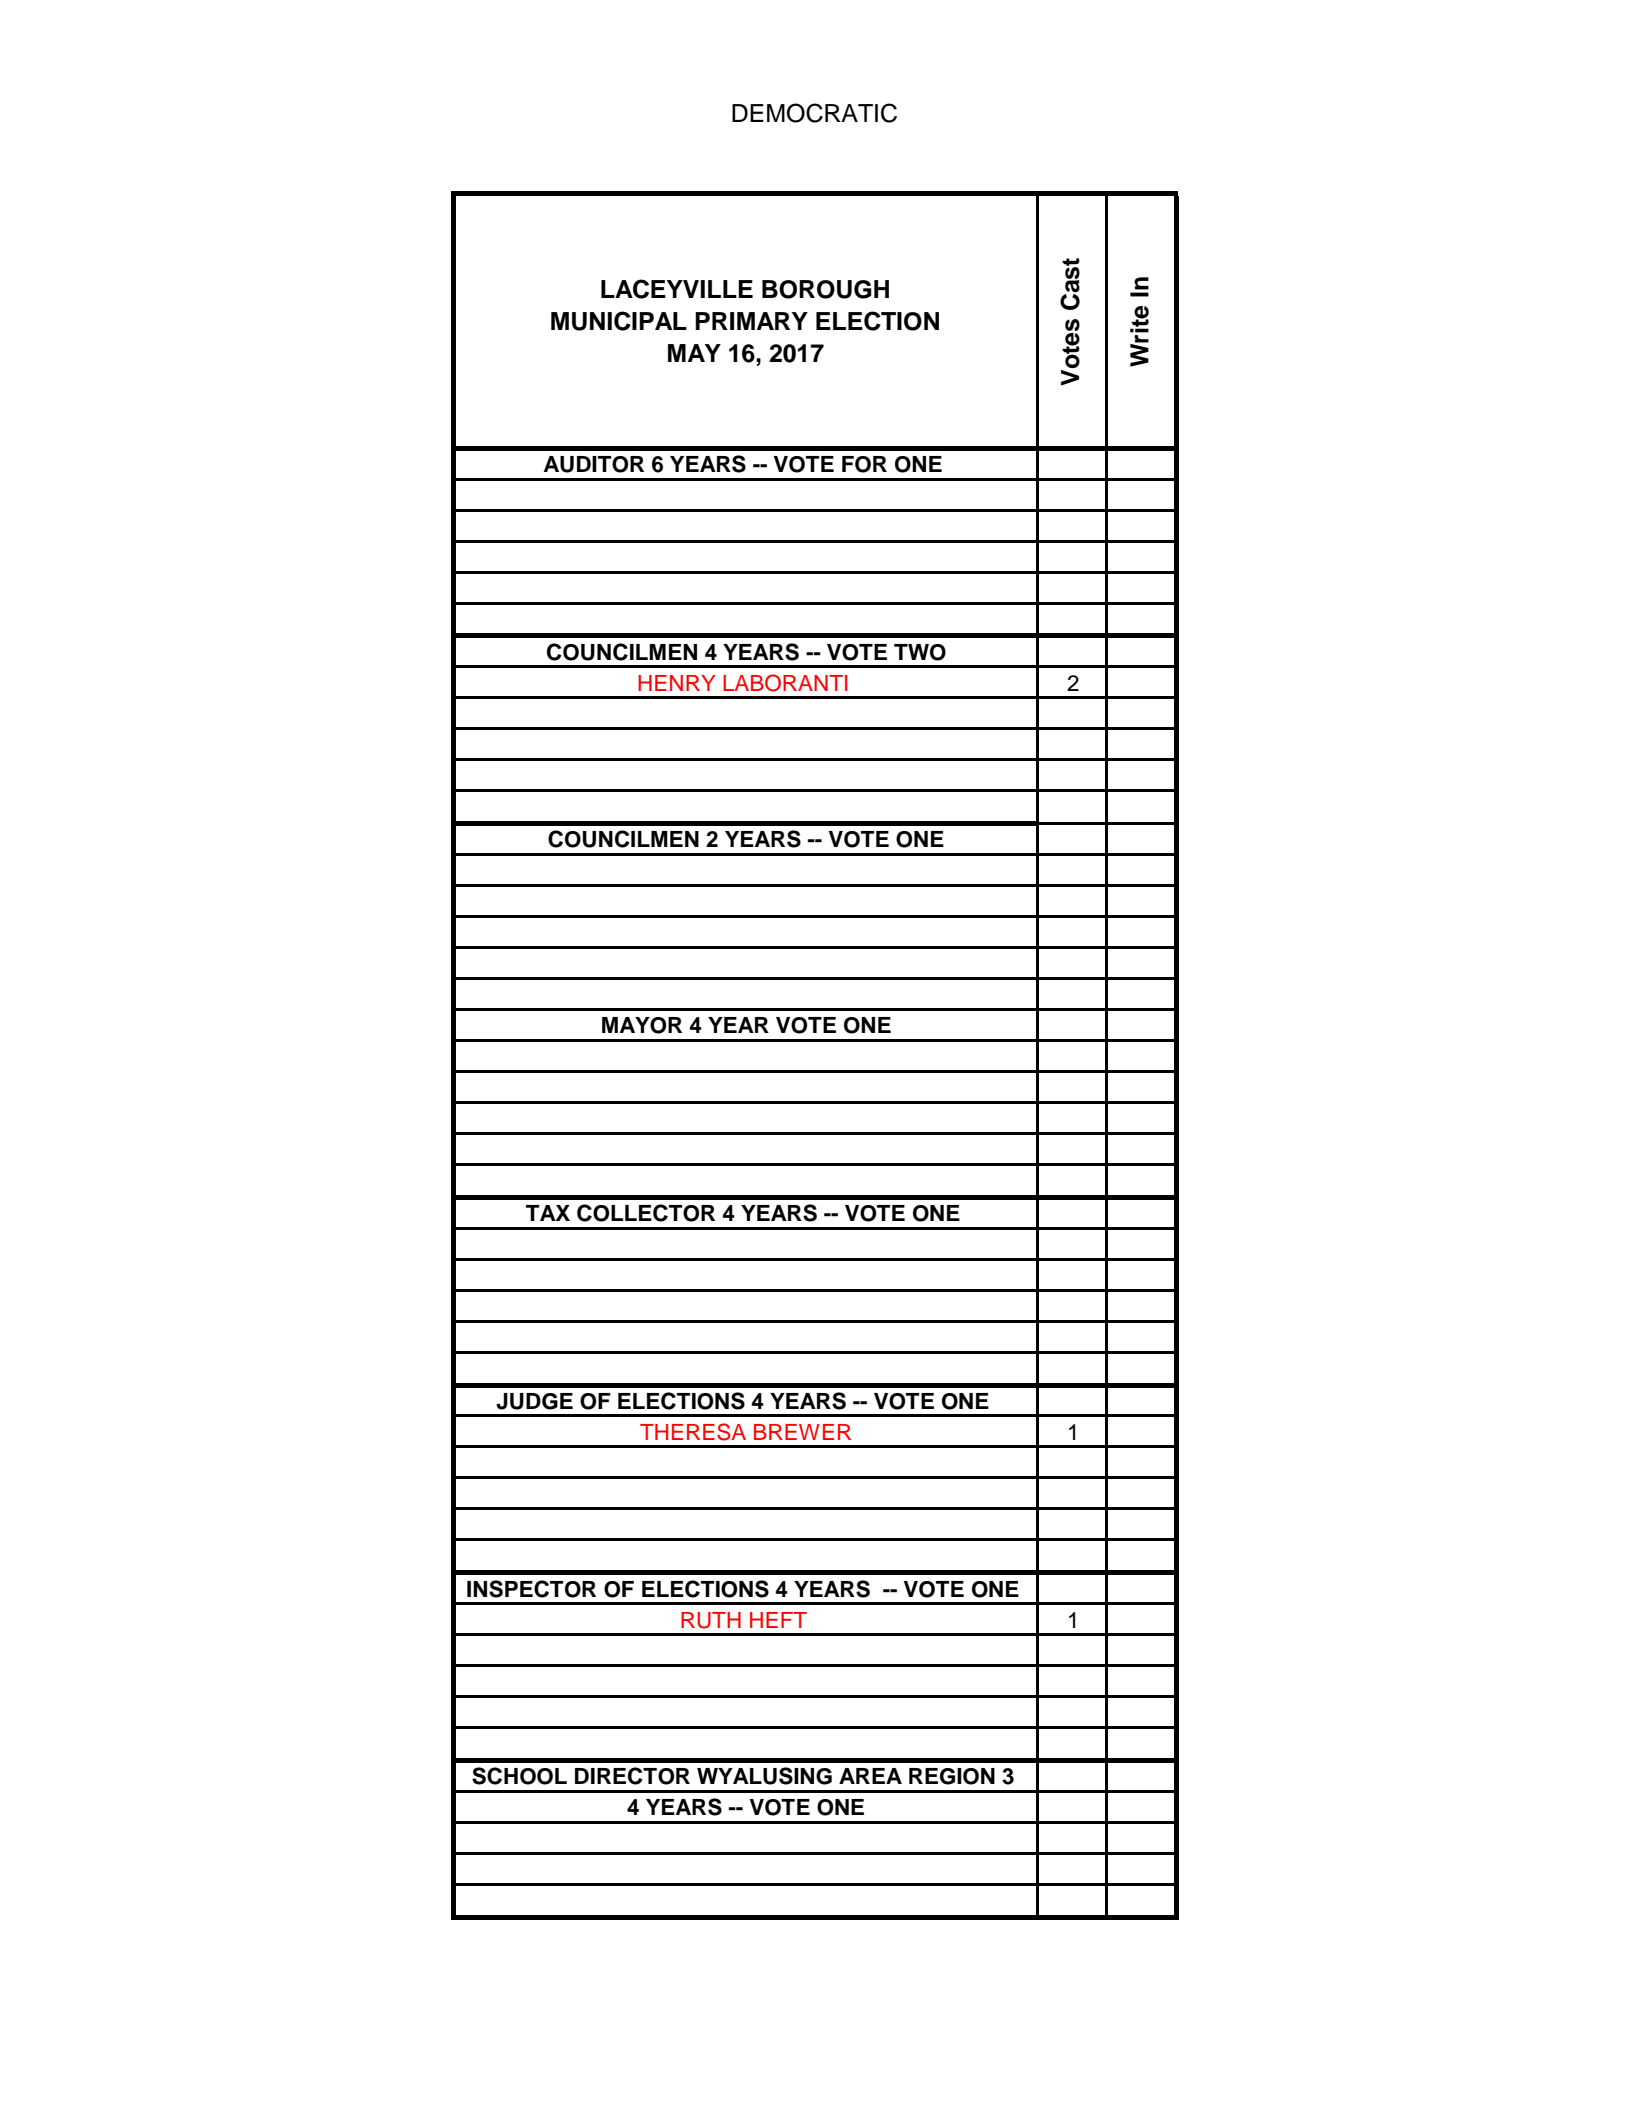  Describe the element at coordinates (646, 1213) in the screenshot. I see `COLLECTOR` at that location.
